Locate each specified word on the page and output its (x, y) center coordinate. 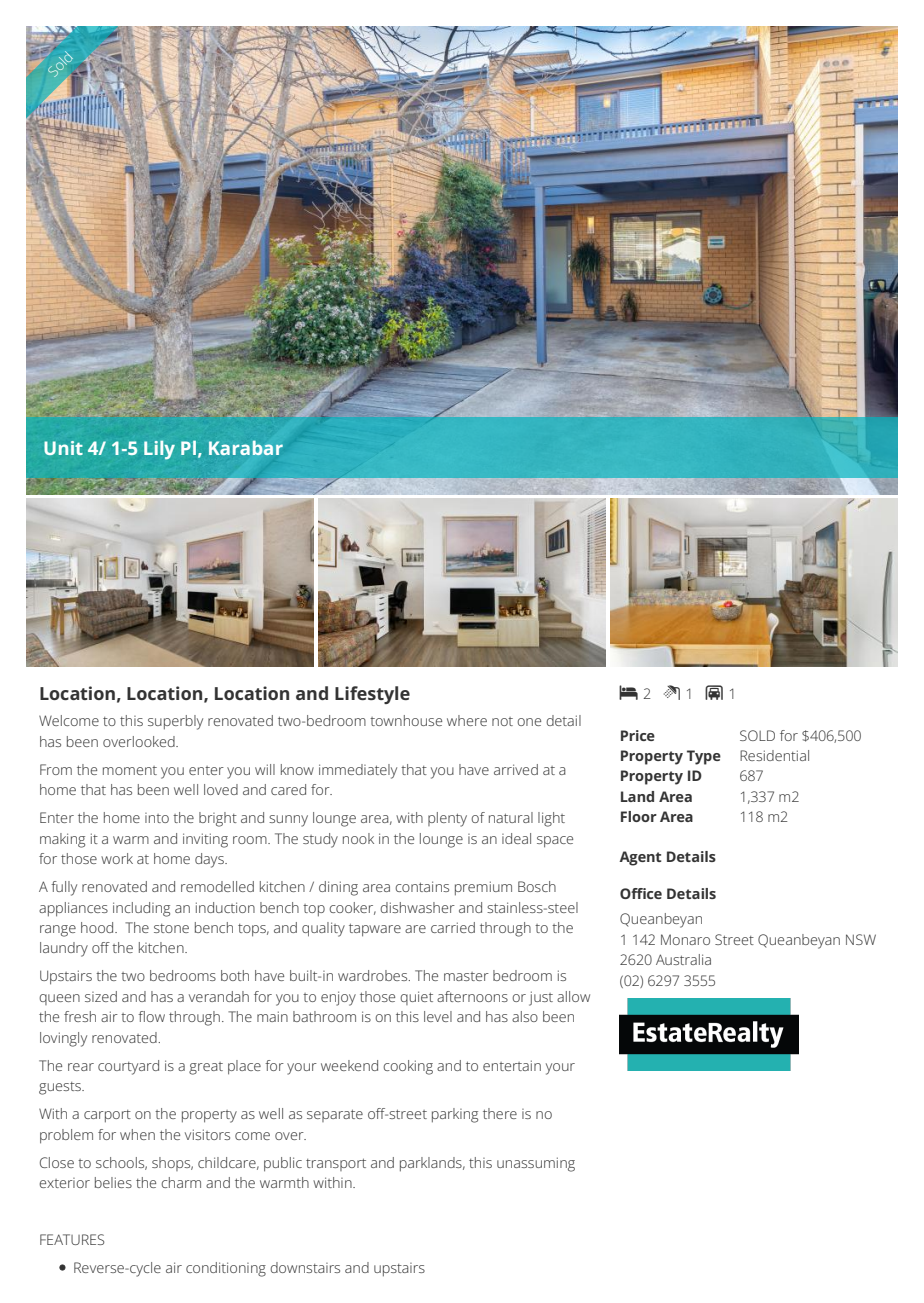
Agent (640, 858)
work (117, 858)
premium (483, 888)
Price (638, 735)
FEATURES (72, 1239)
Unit (63, 448)
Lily (159, 450)
